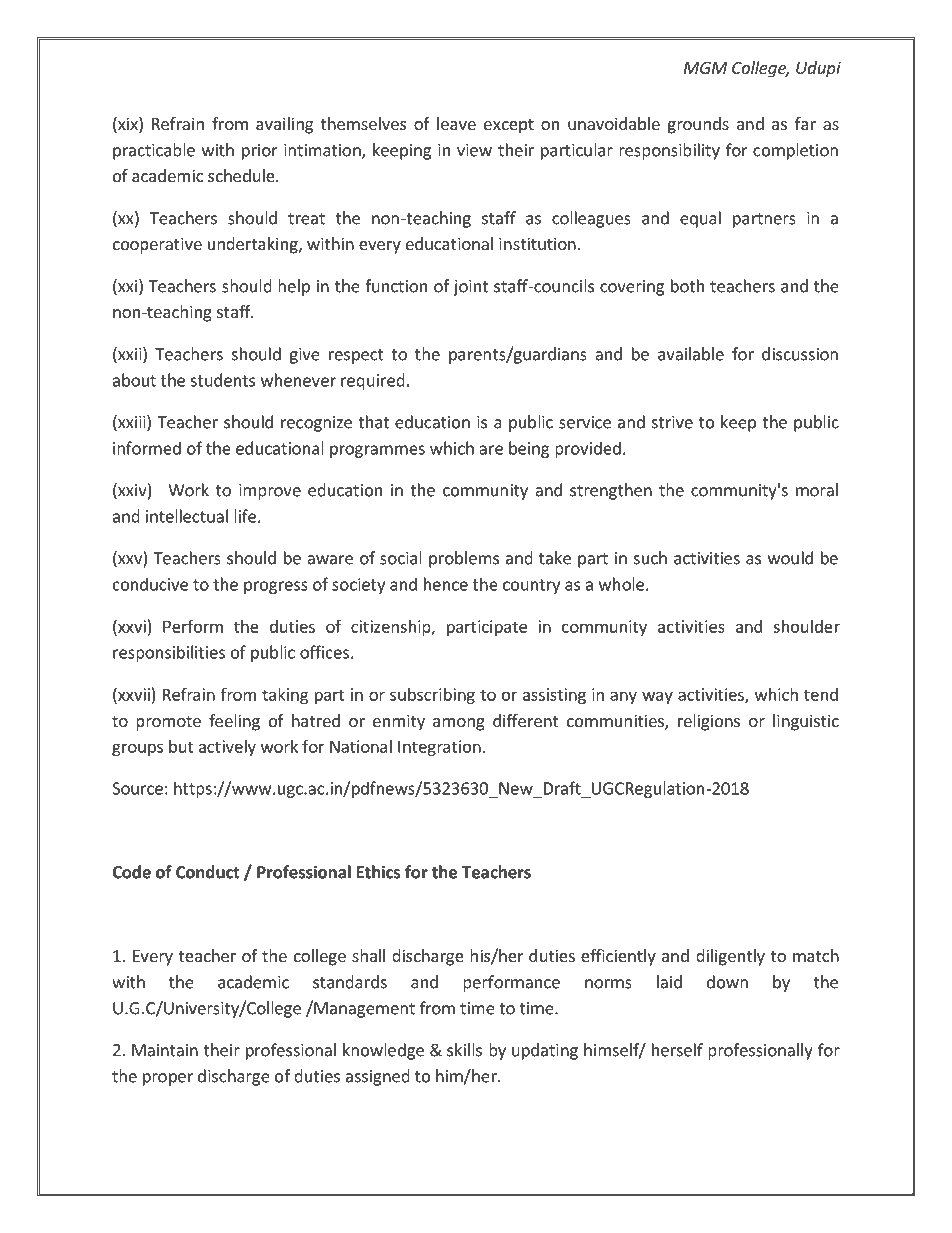 This image has width=952, height=1233. What do you see at coordinates (284, 125) in the image?
I see `availing` at bounding box center [284, 125].
